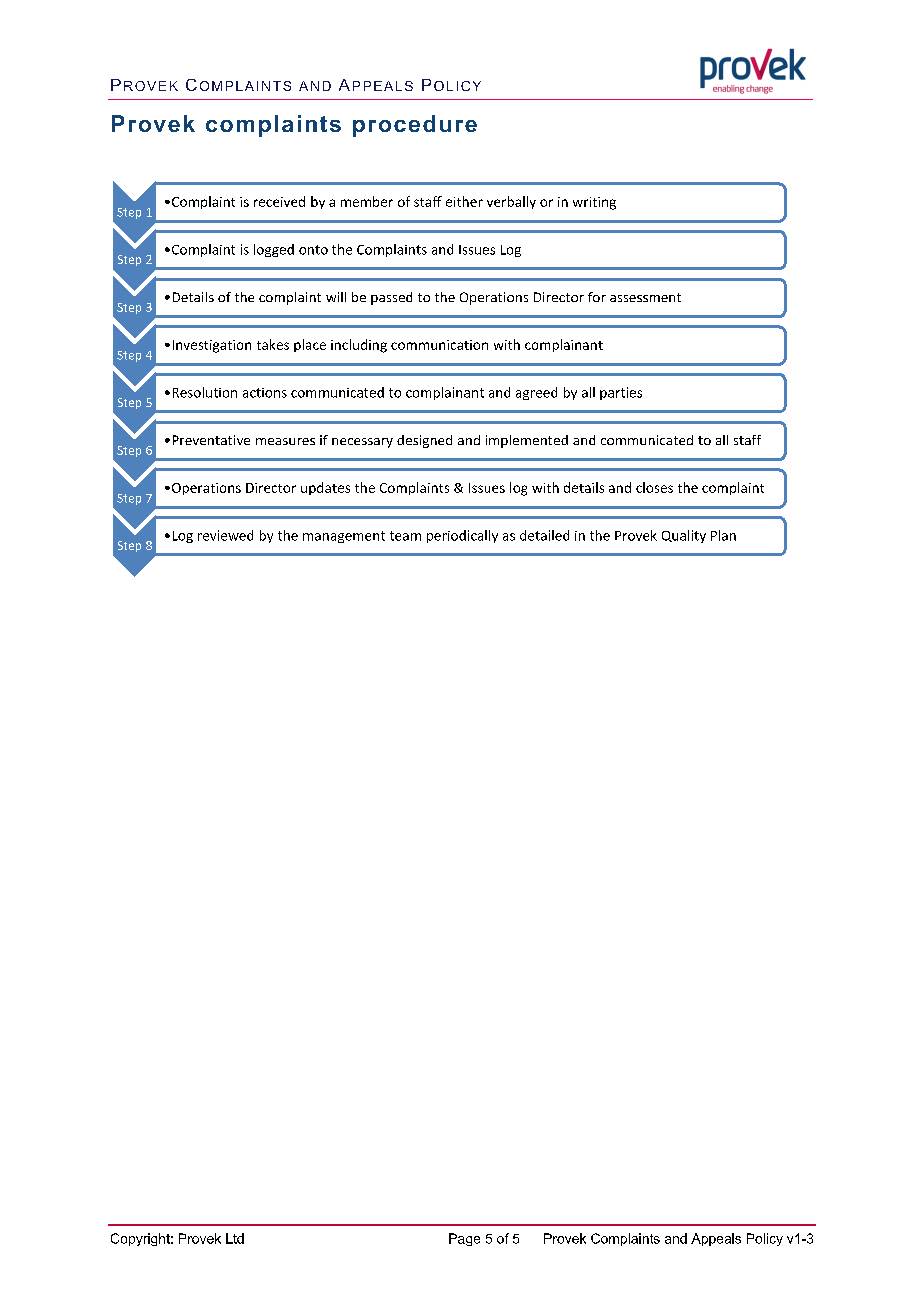 This image has height=1308, width=924. Describe the element at coordinates (464, 201) in the image. I see `either` at that location.
